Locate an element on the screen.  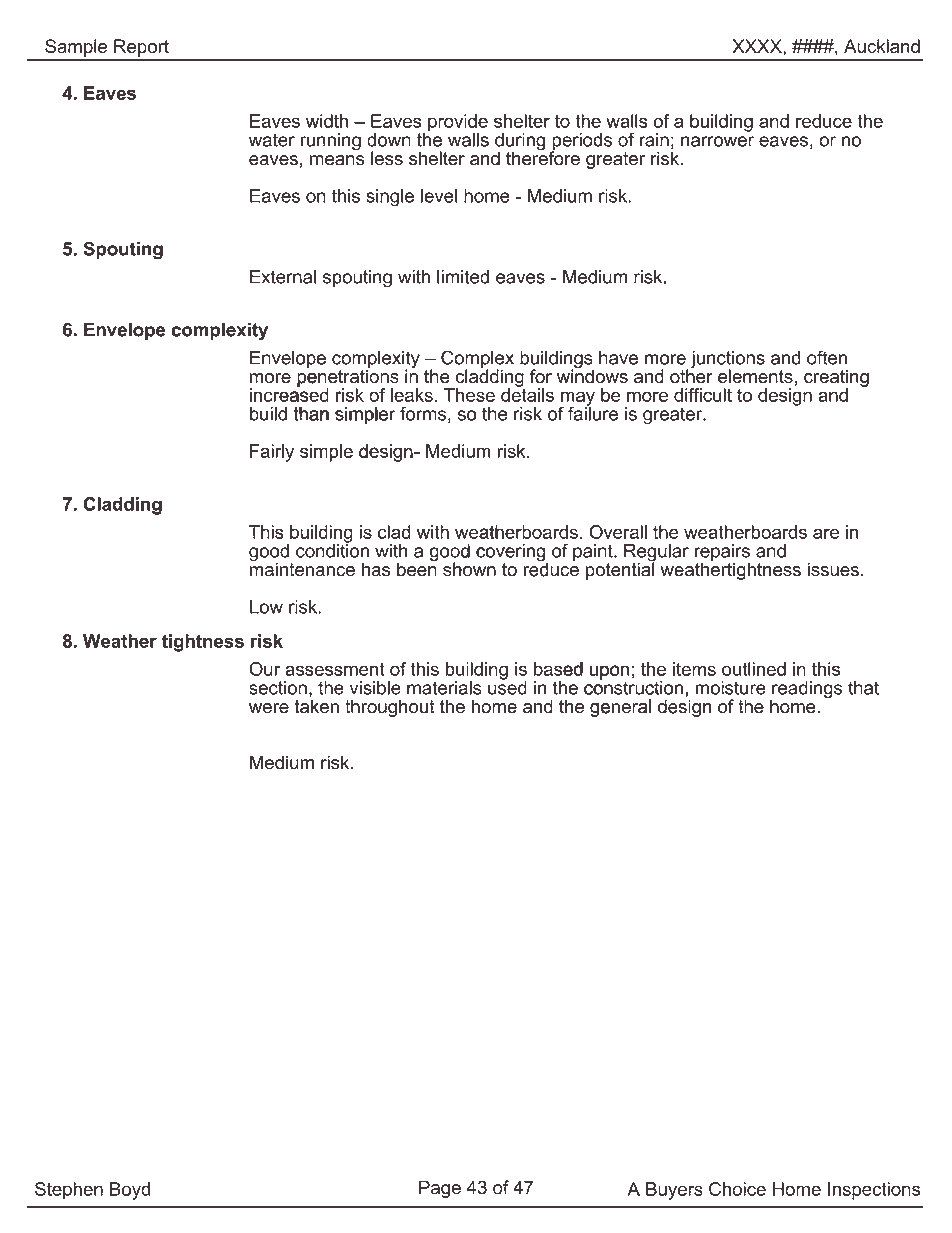
often is located at coordinates (827, 357).
